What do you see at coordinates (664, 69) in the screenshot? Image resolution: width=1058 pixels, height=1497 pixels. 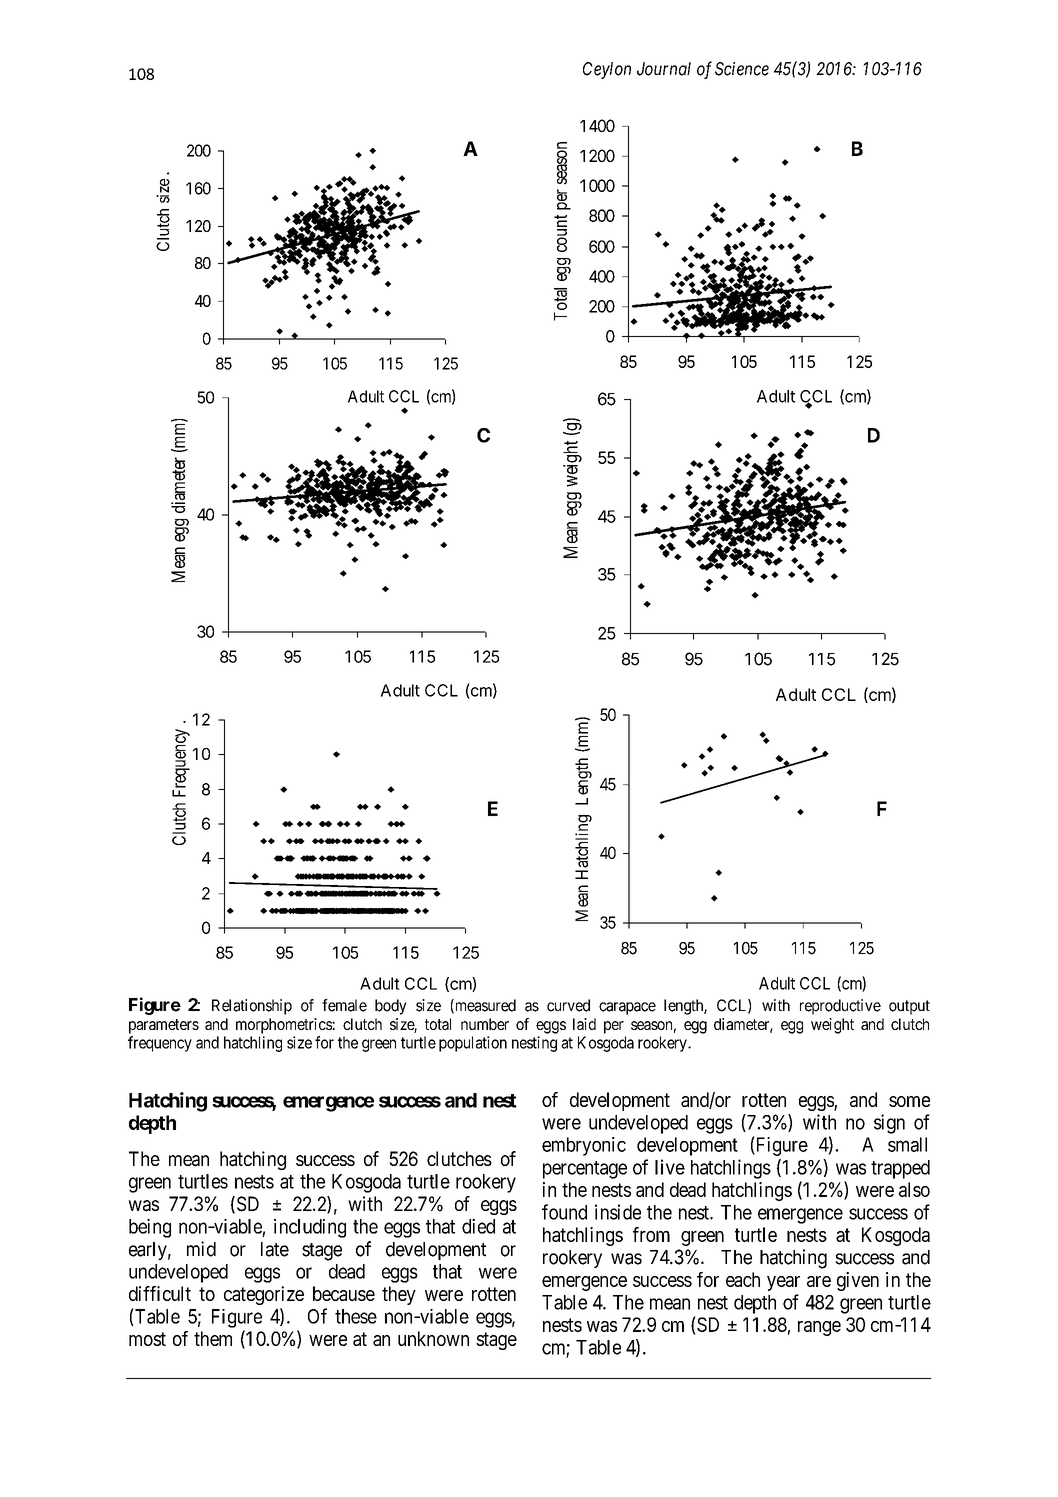 I see `Journal` at bounding box center [664, 69].
